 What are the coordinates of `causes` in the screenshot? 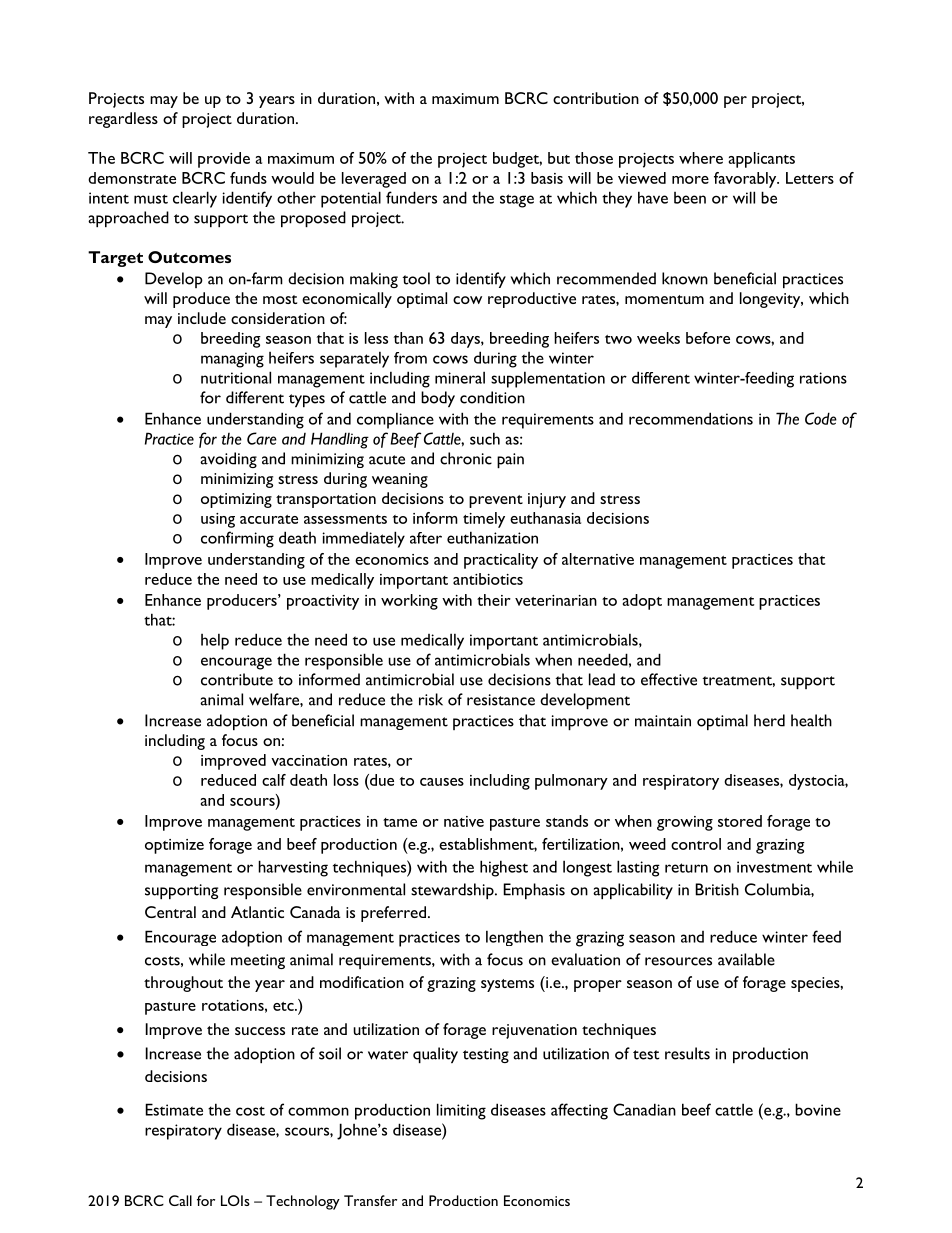 It's located at (442, 782).
